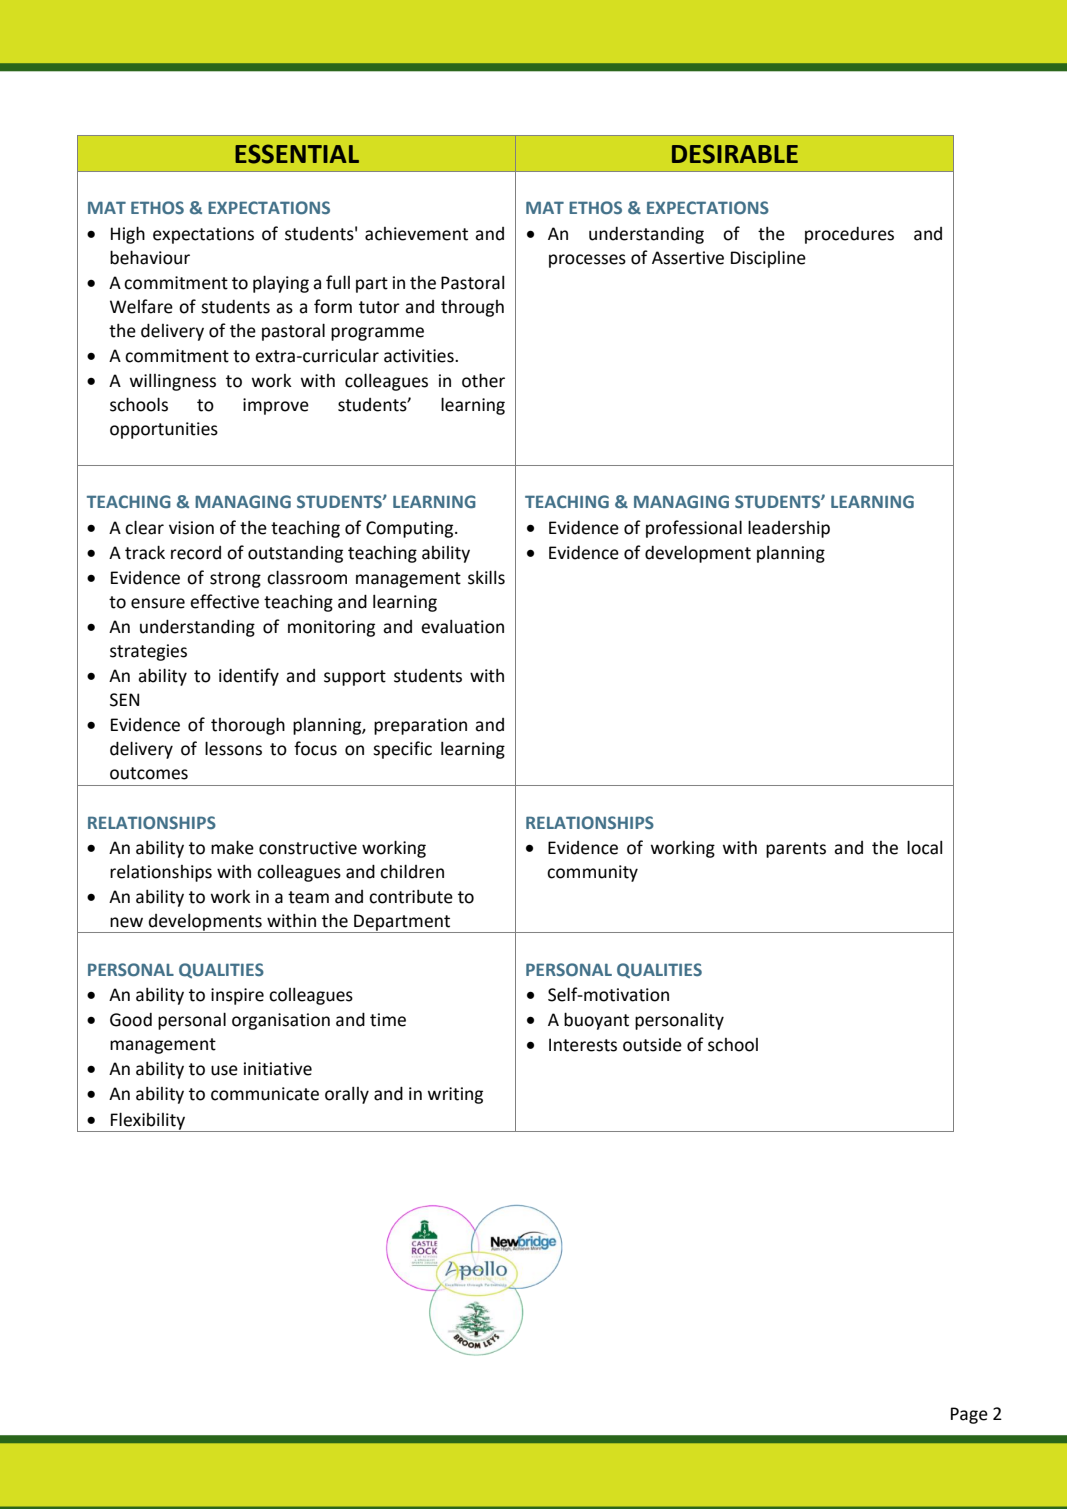 The image size is (1067, 1509). What do you see at coordinates (652, 1045) in the screenshot?
I see `outside` at bounding box center [652, 1045].
